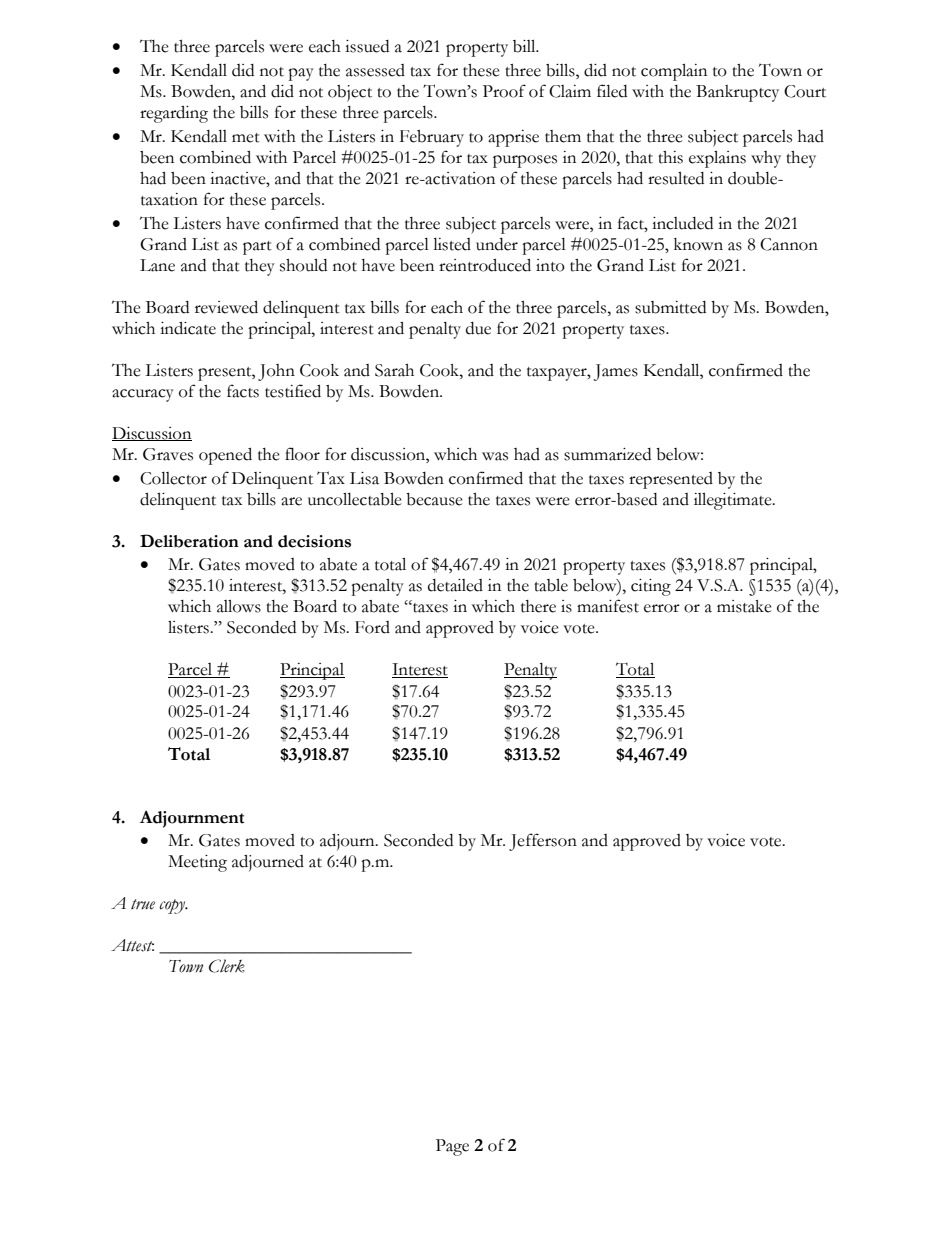  What do you see at coordinates (227, 966) in the page?
I see `Clerk` at bounding box center [227, 966].
